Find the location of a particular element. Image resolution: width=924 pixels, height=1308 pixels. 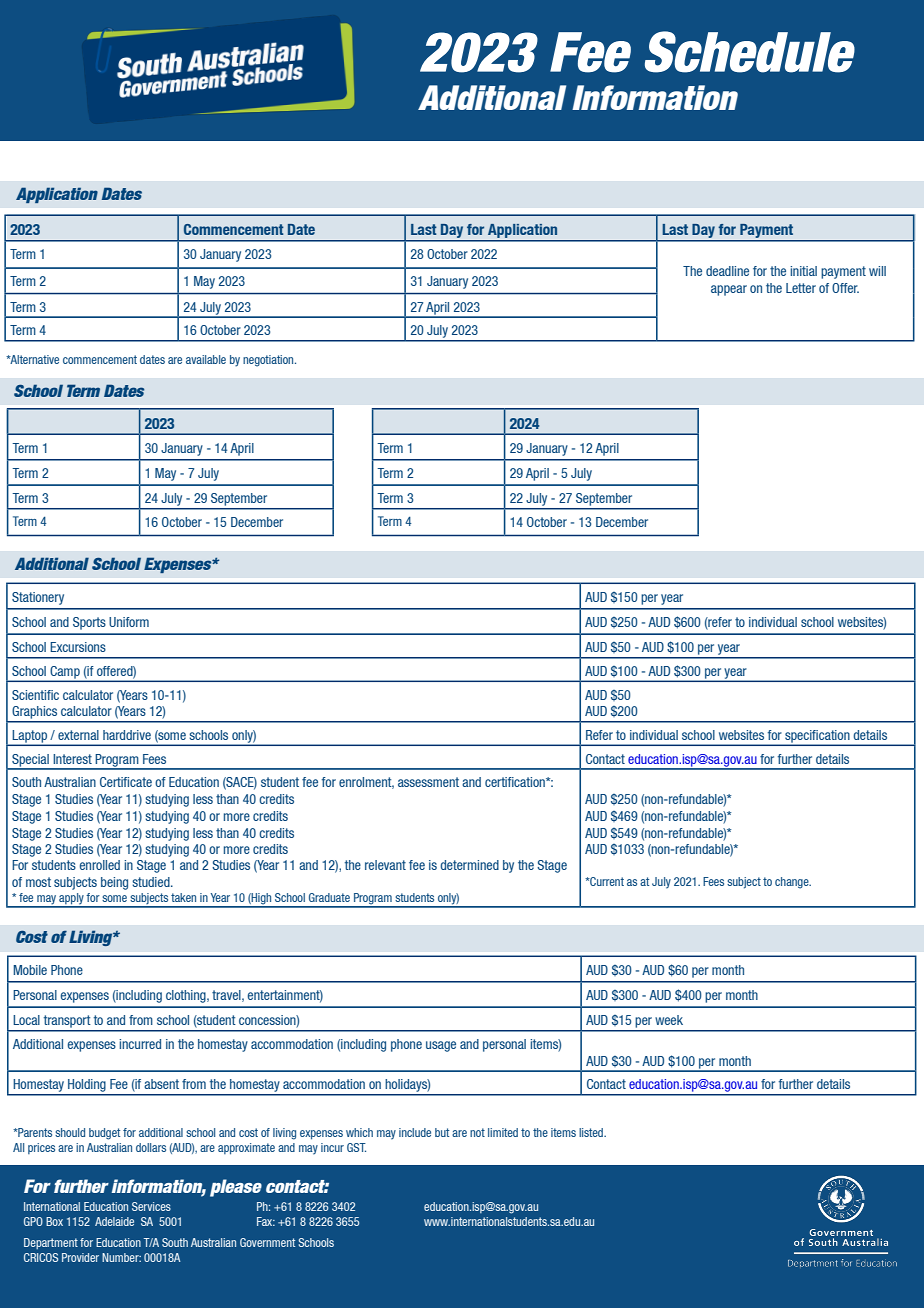

relevant is located at coordinates (385, 865).
